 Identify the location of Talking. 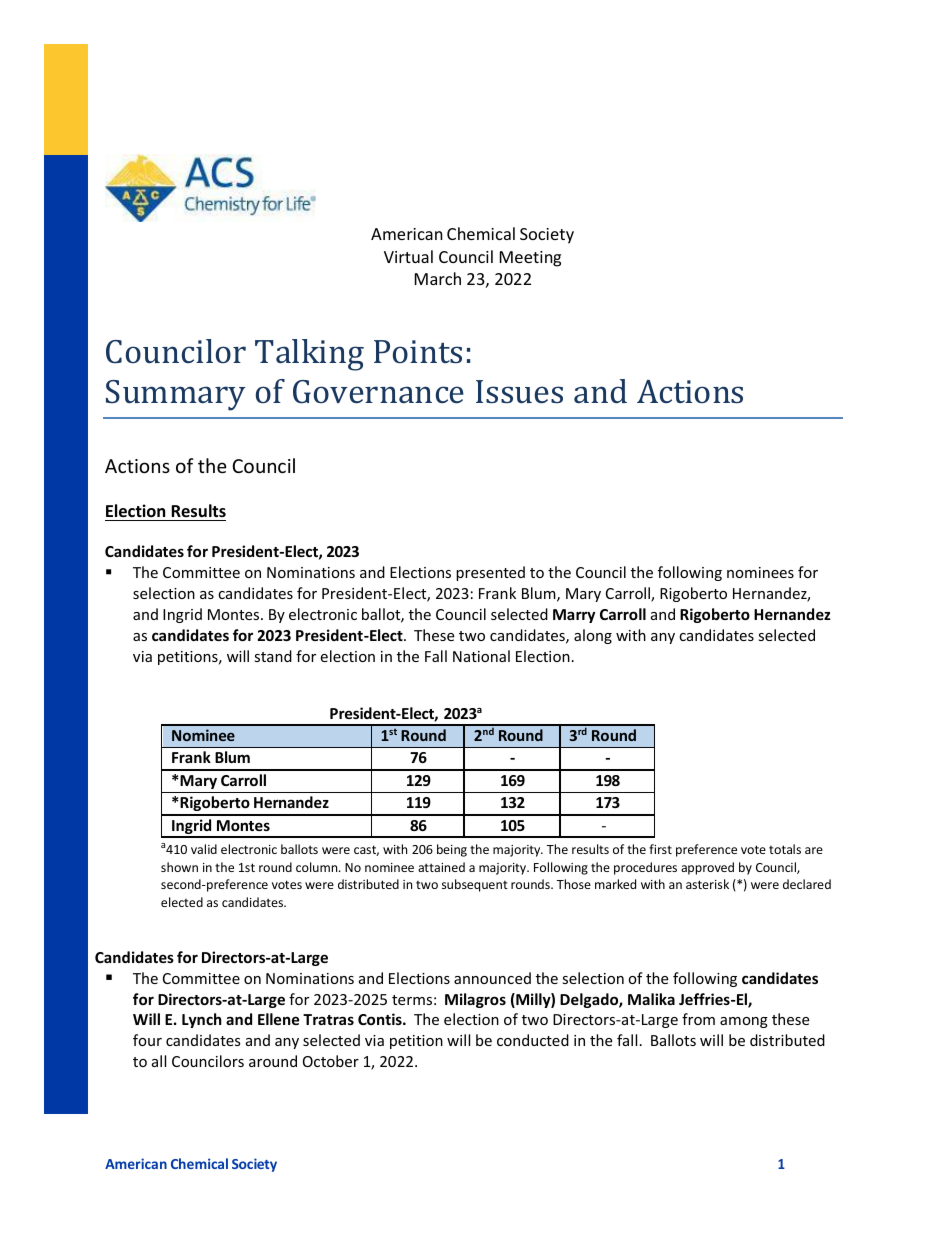
(309, 355).
